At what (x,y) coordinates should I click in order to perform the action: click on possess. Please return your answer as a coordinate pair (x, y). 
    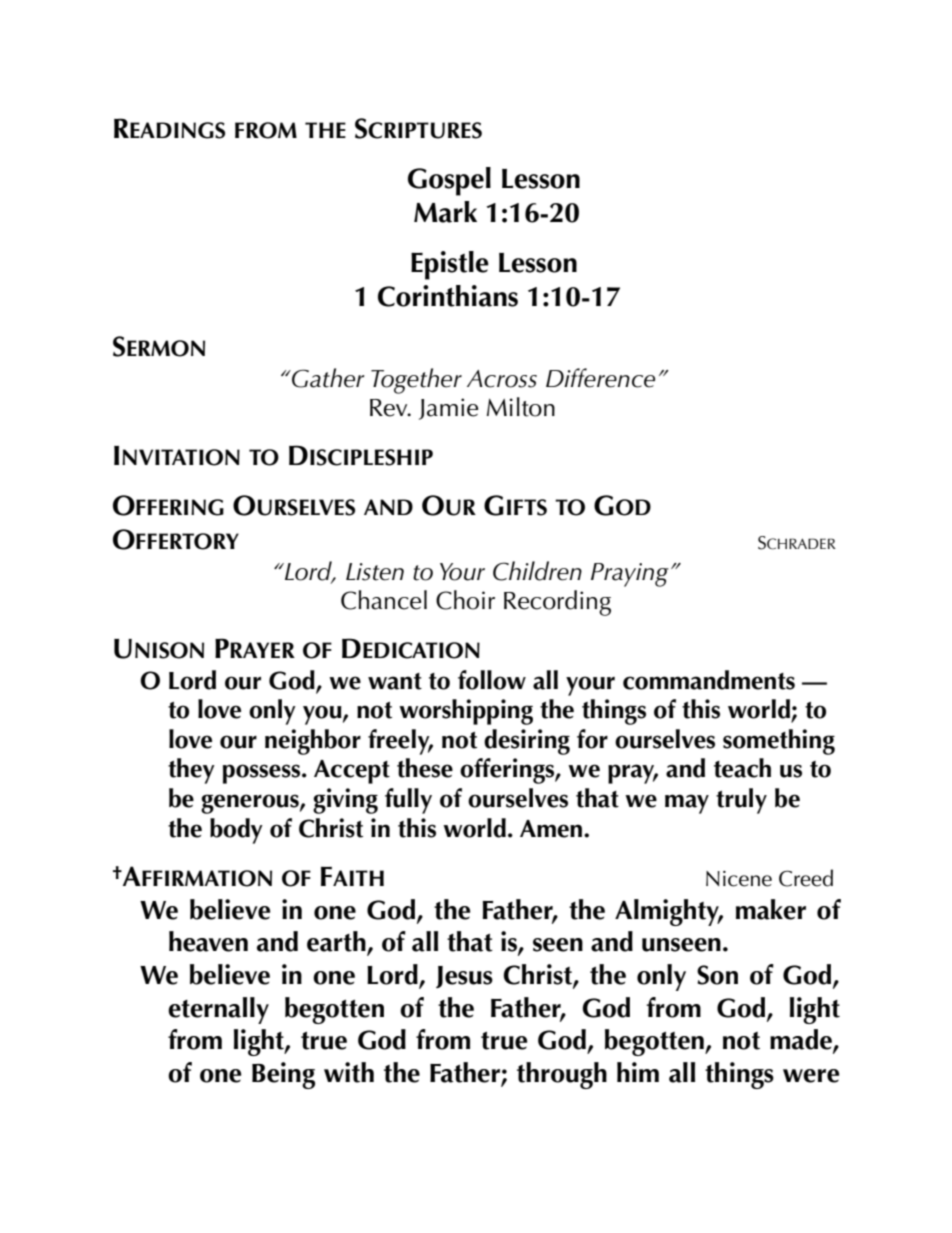
    Looking at the image, I should click on (263, 774).
